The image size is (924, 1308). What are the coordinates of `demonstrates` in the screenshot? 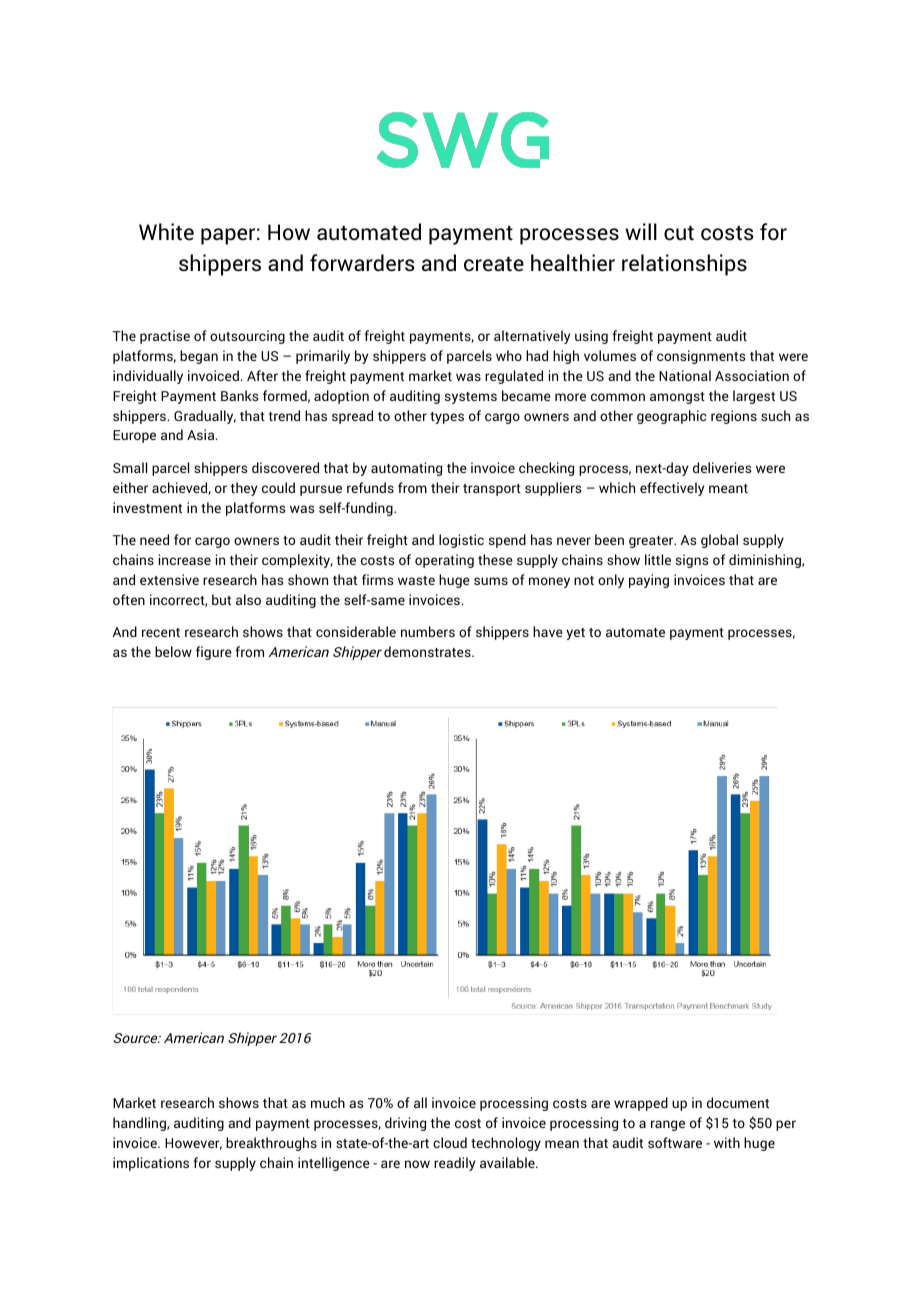 It's located at (428, 651).
